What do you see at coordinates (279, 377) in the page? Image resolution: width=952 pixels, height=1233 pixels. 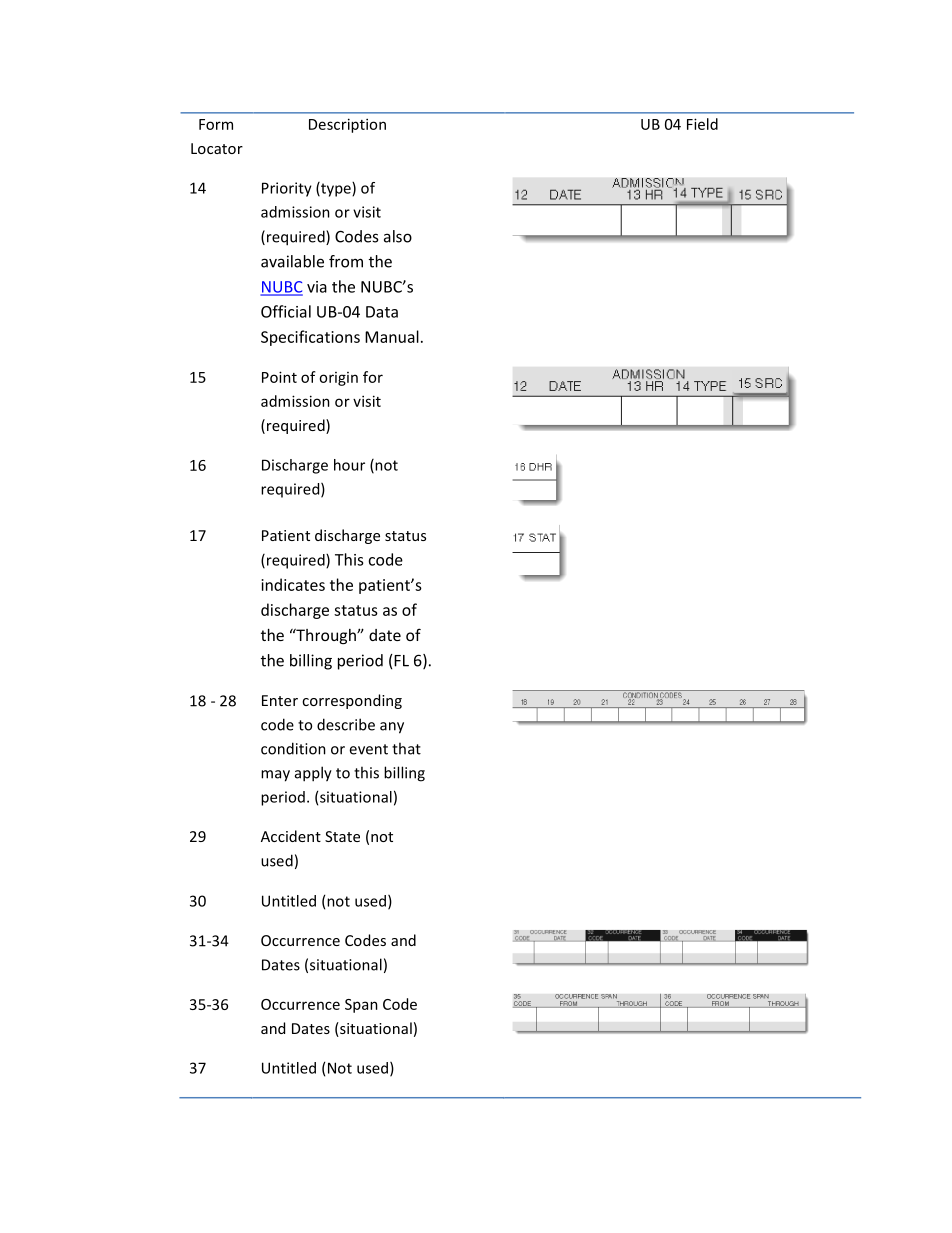 I see `Point` at bounding box center [279, 377].
